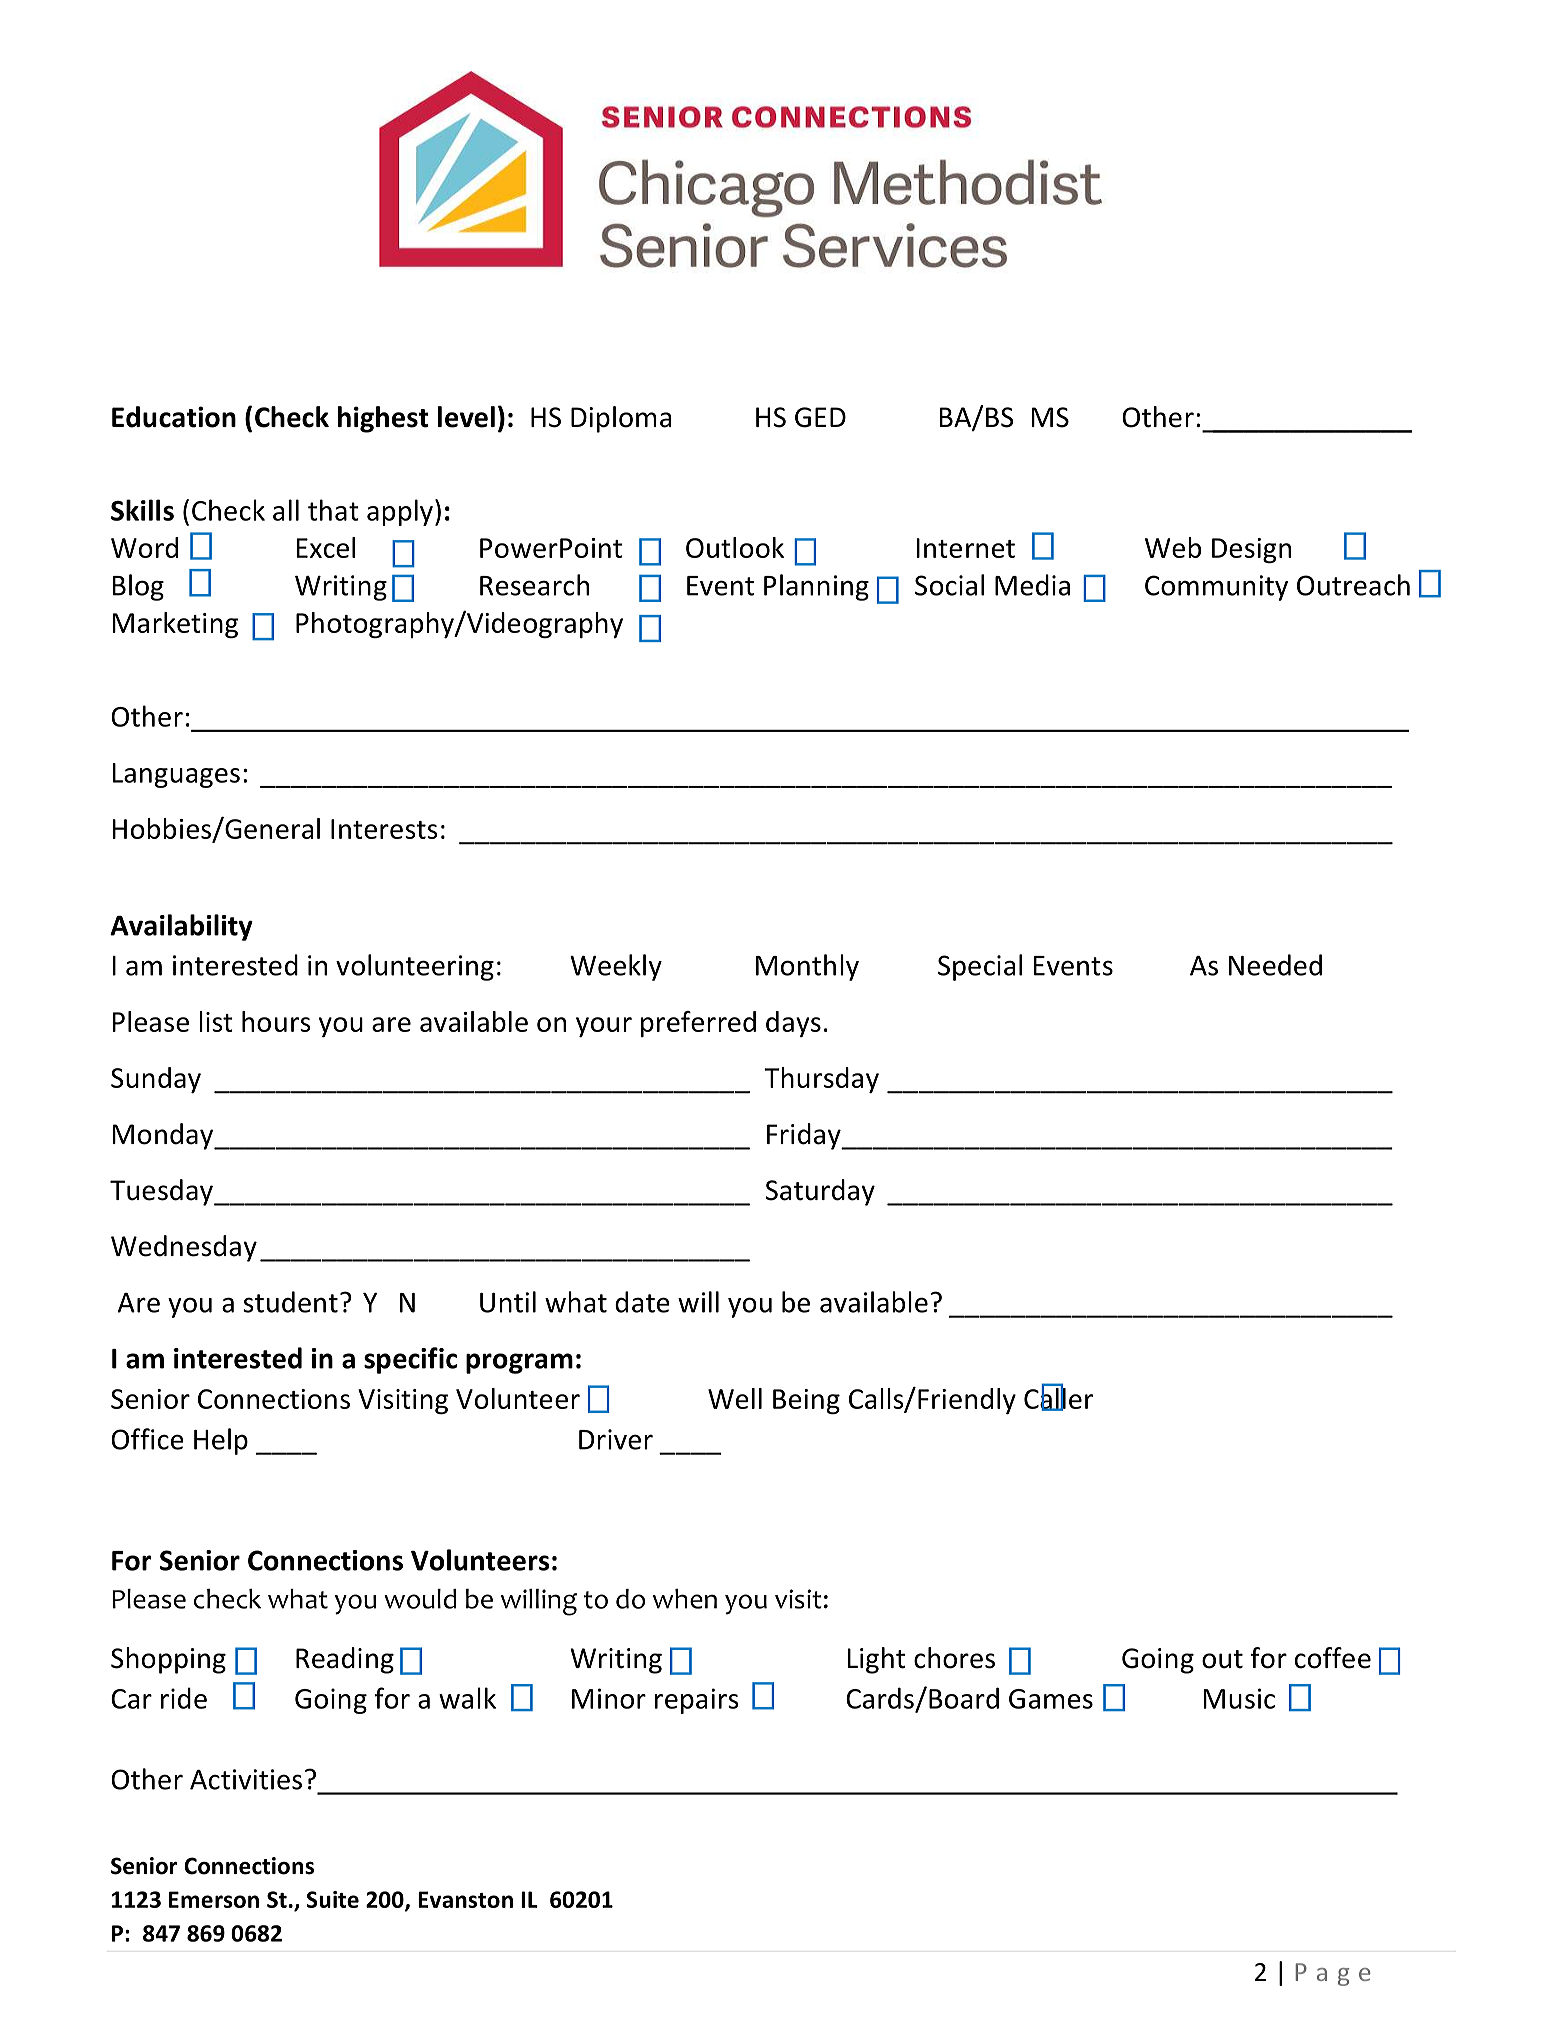 This screenshot has width=1563, height=2023. Describe the element at coordinates (805, 1136) in the screenshot. I see `Friday` at that location.
